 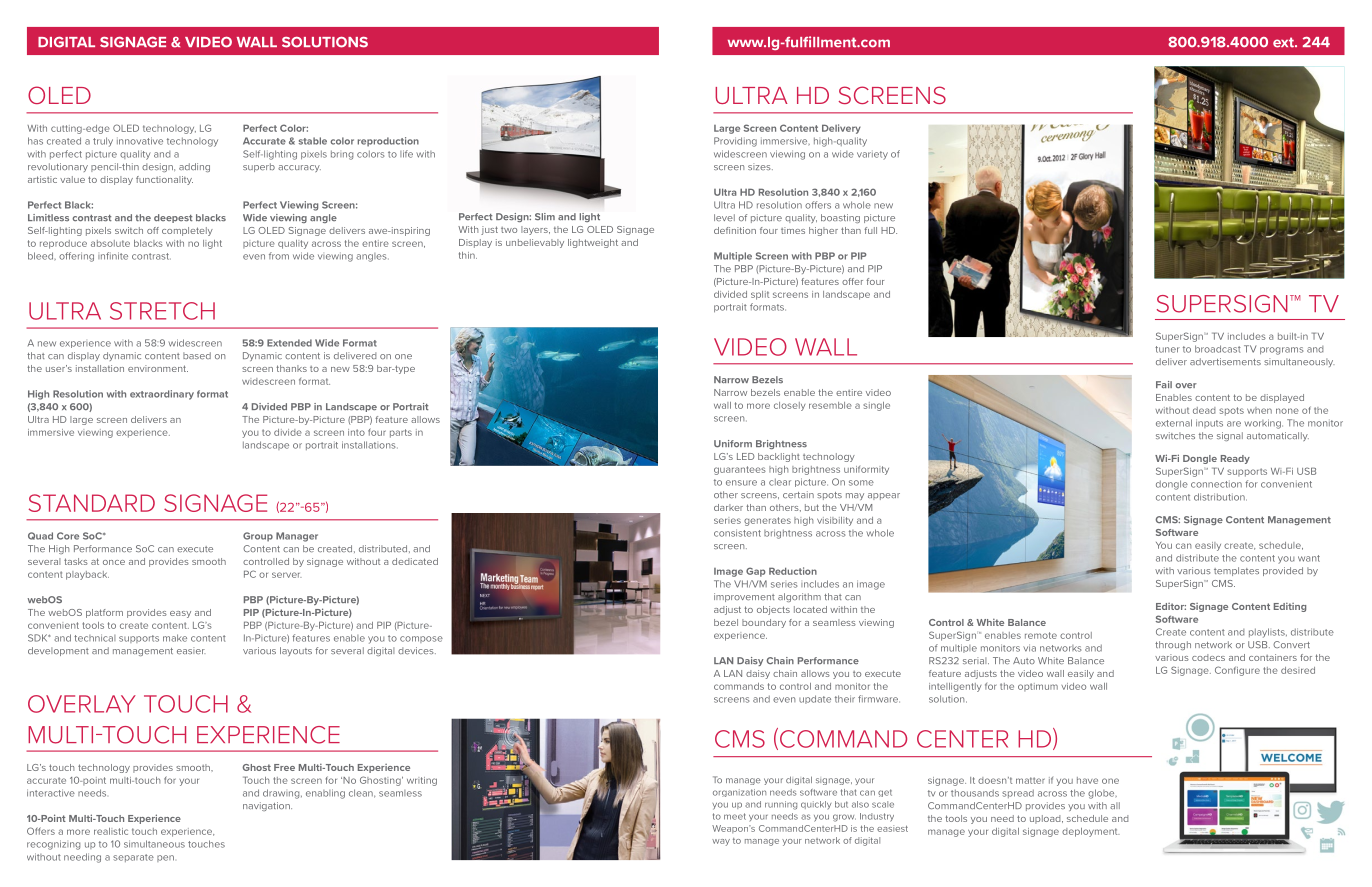 I want to click on variety, so click(x=872, y=155).
